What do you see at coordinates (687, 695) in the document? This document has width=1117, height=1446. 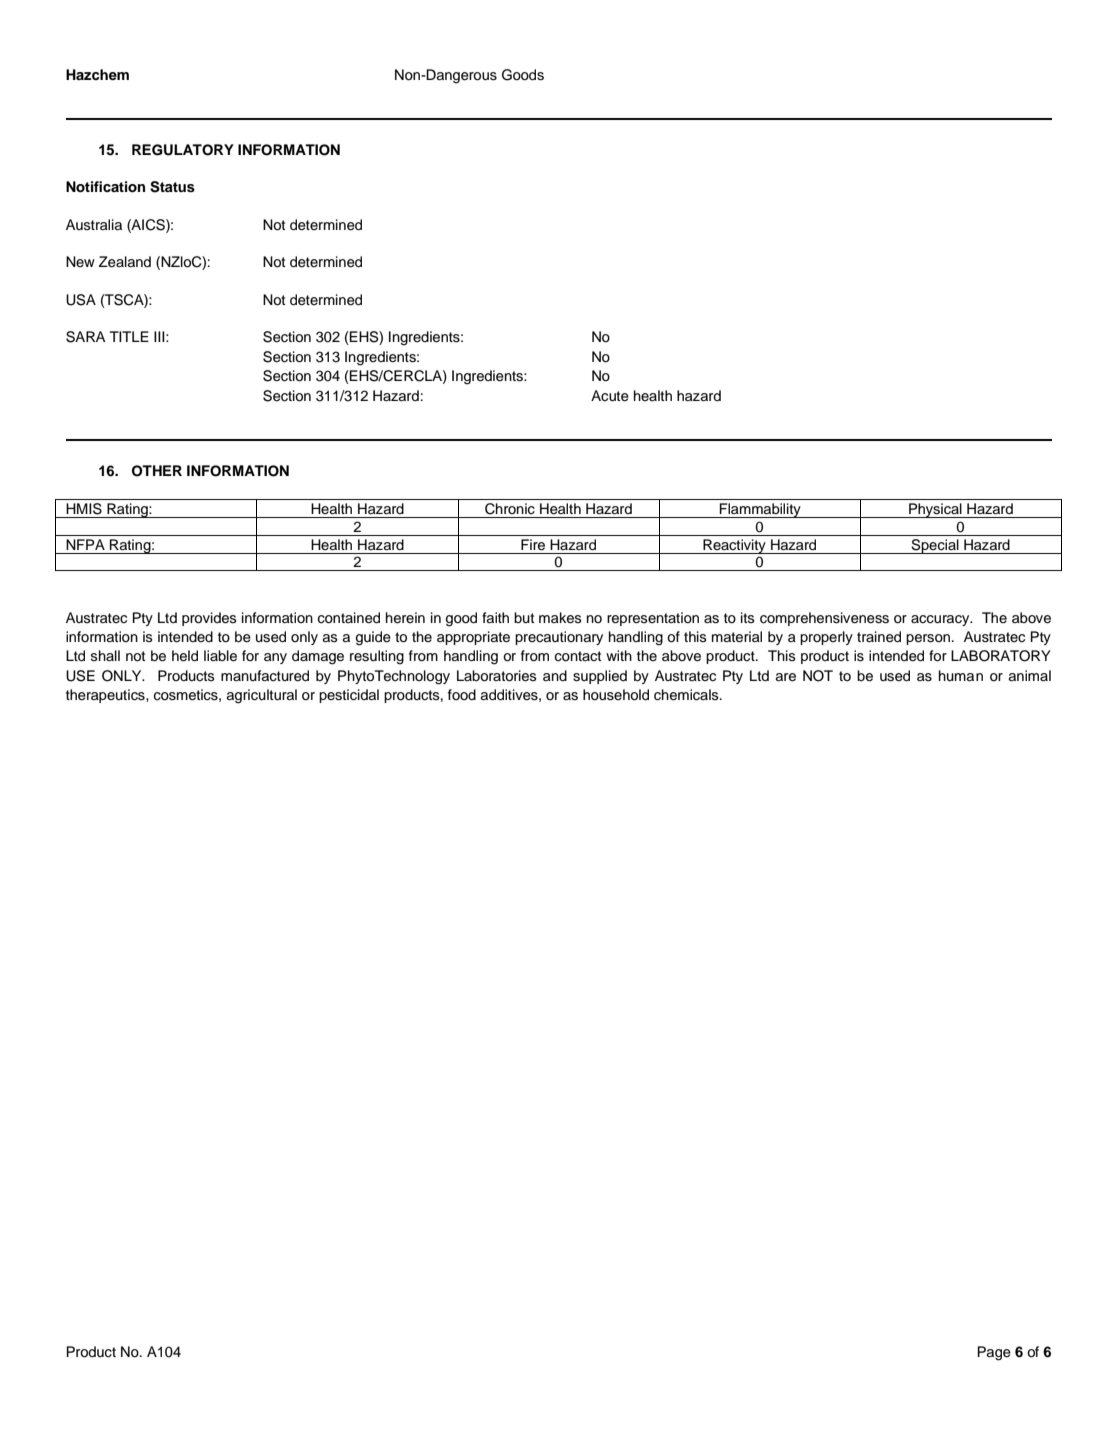 I see `chemicals` at bounding box center [687, 695].
